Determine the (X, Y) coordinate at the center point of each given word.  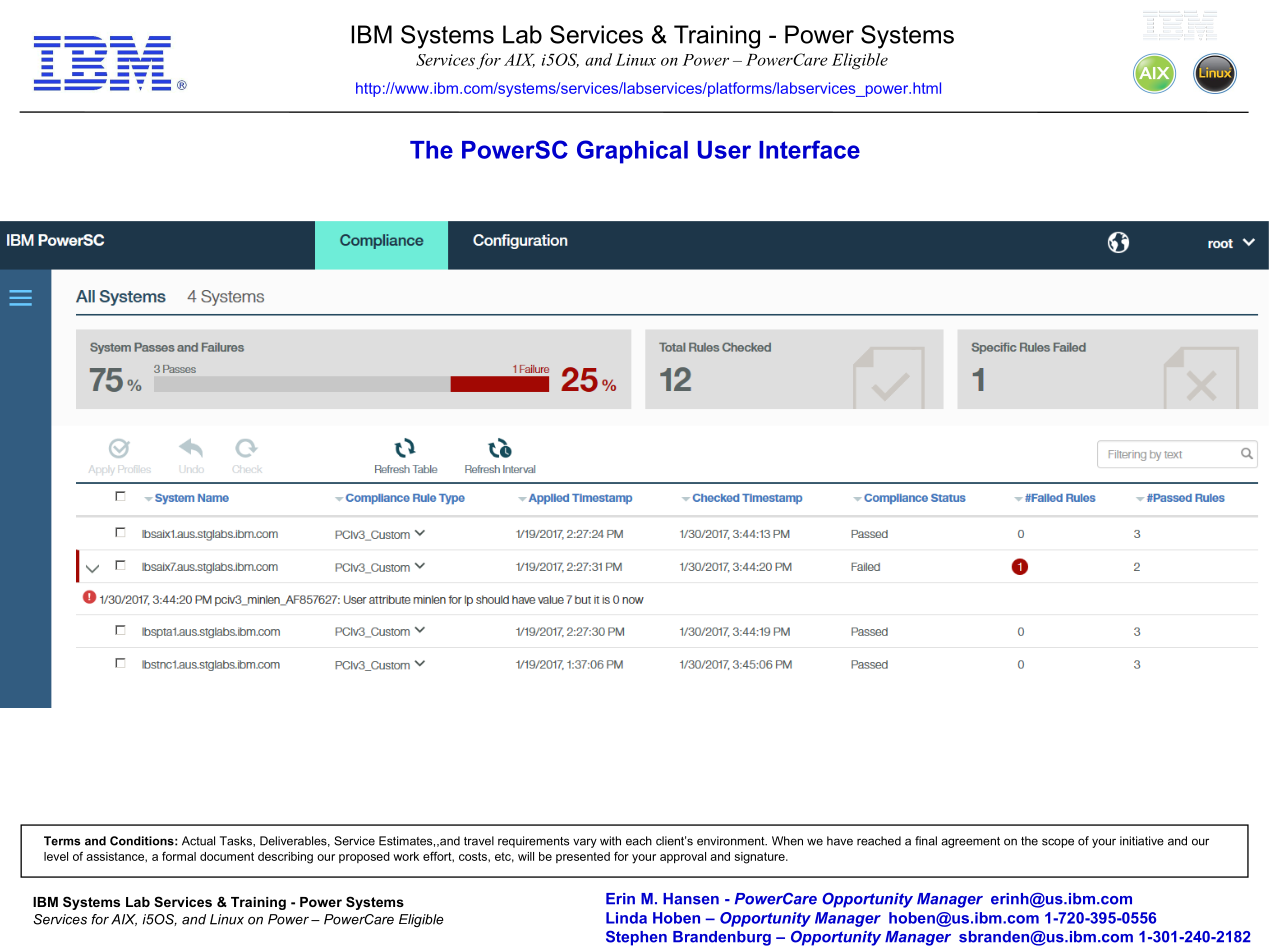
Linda (626, 918)
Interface (809, 149)
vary (585, 843)
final (926, 841)
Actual (198, 841)
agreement (970, 842)
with (610, 841)
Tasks (237, 841)
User (724, 150)
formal (179, 856)
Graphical (632, 152)
